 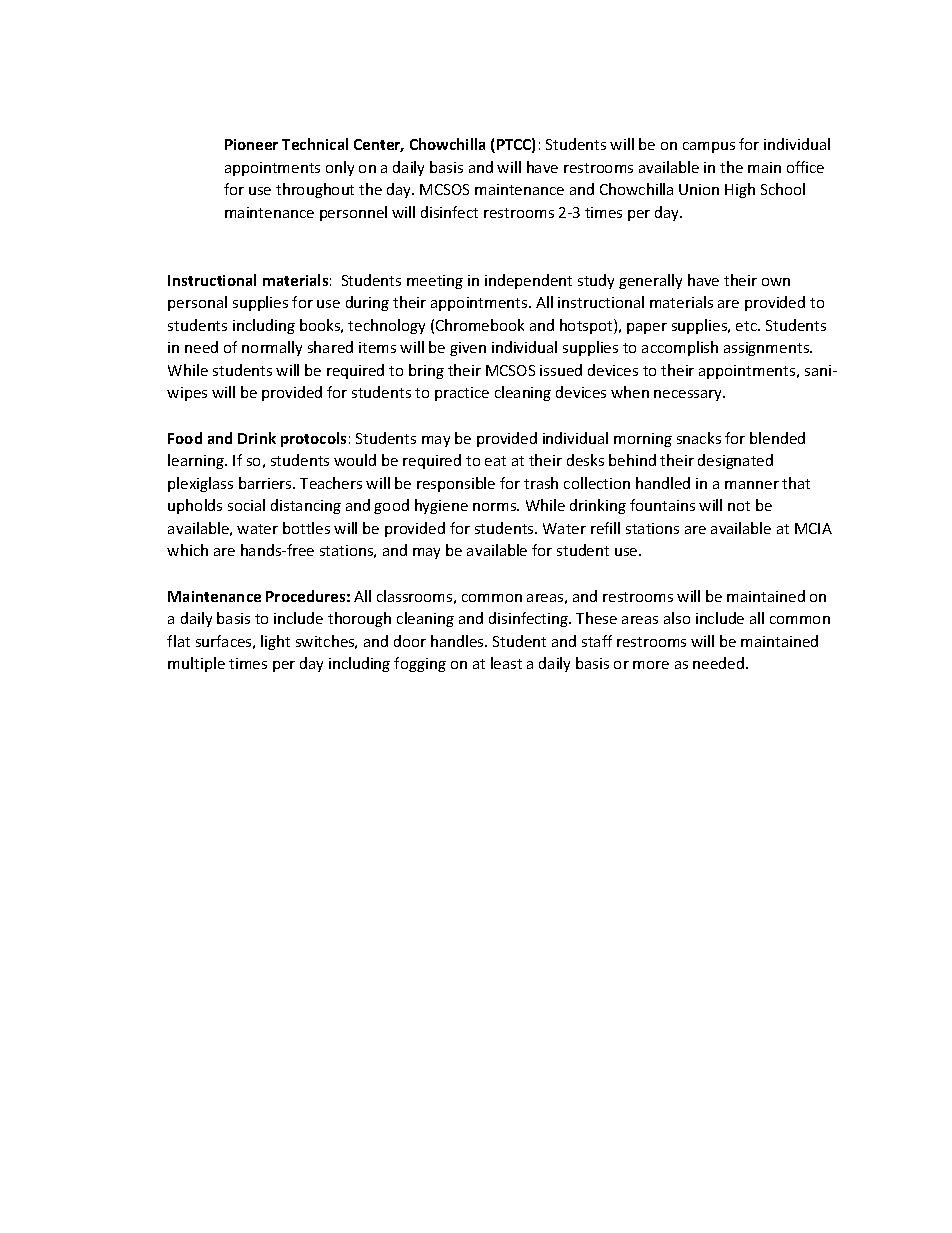 I want to click on least, so click(x=506, y=663).
